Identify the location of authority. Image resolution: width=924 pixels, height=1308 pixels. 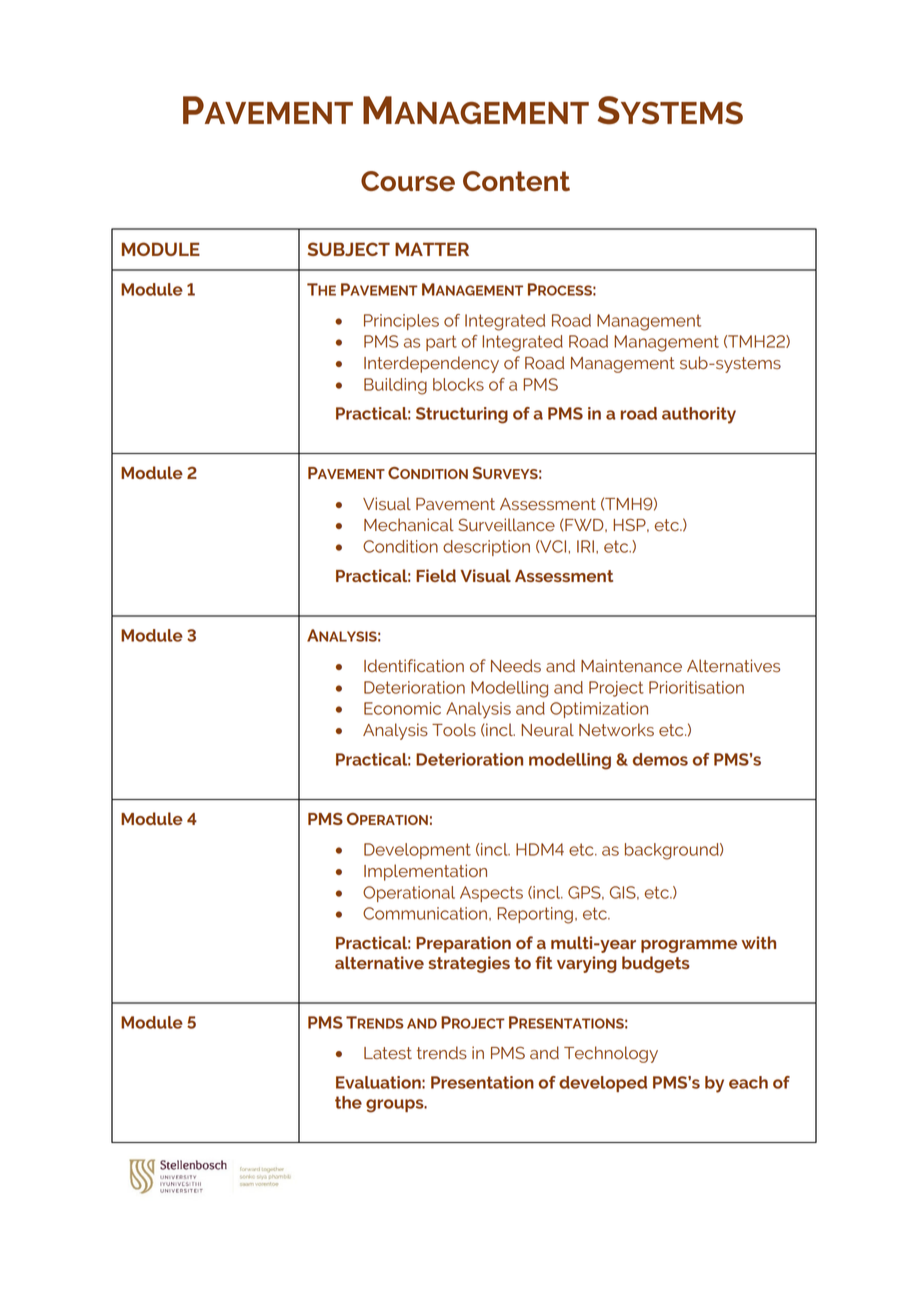
(699, 415).
